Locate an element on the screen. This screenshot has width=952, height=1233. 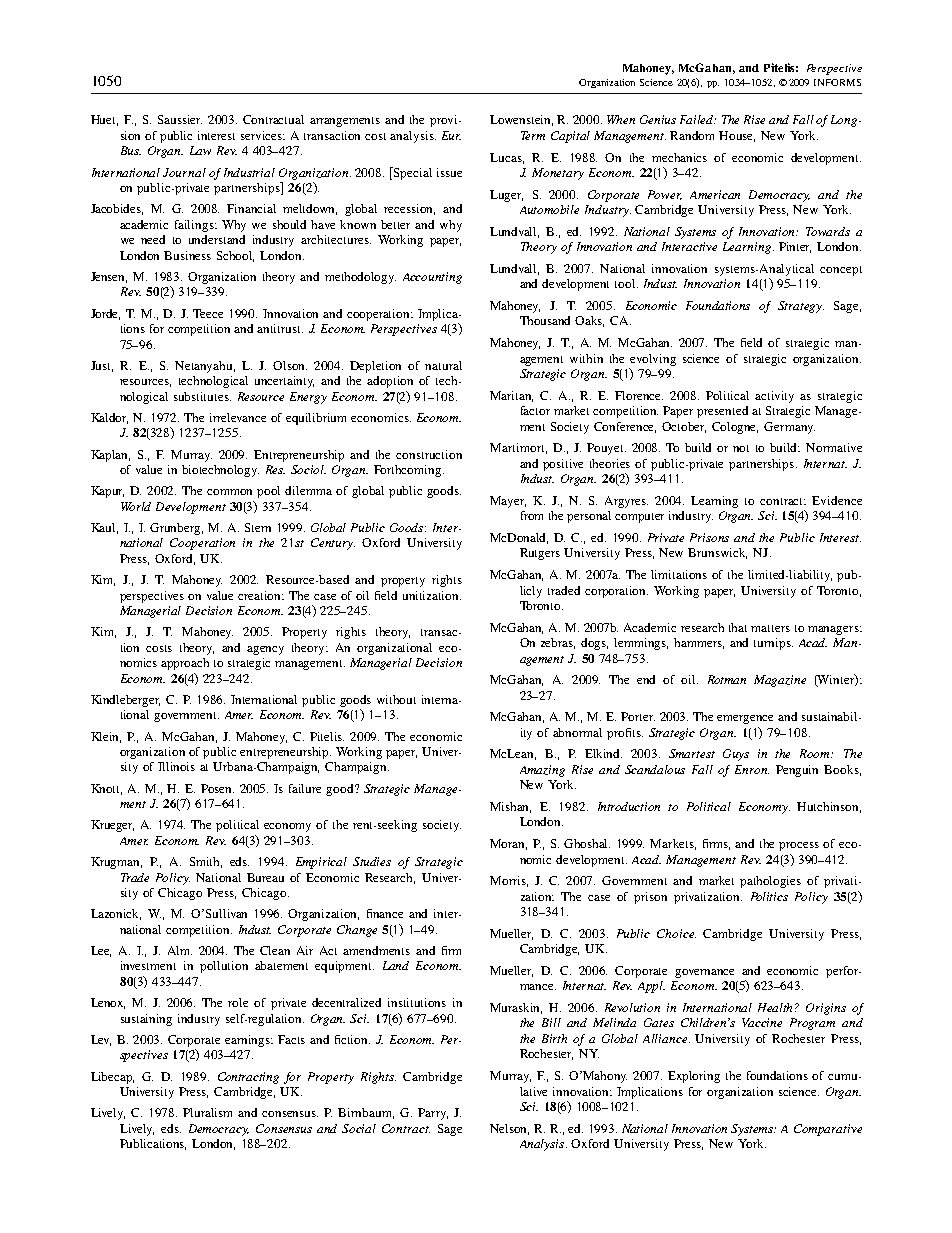
agency is located at coordinates (265, 650).
